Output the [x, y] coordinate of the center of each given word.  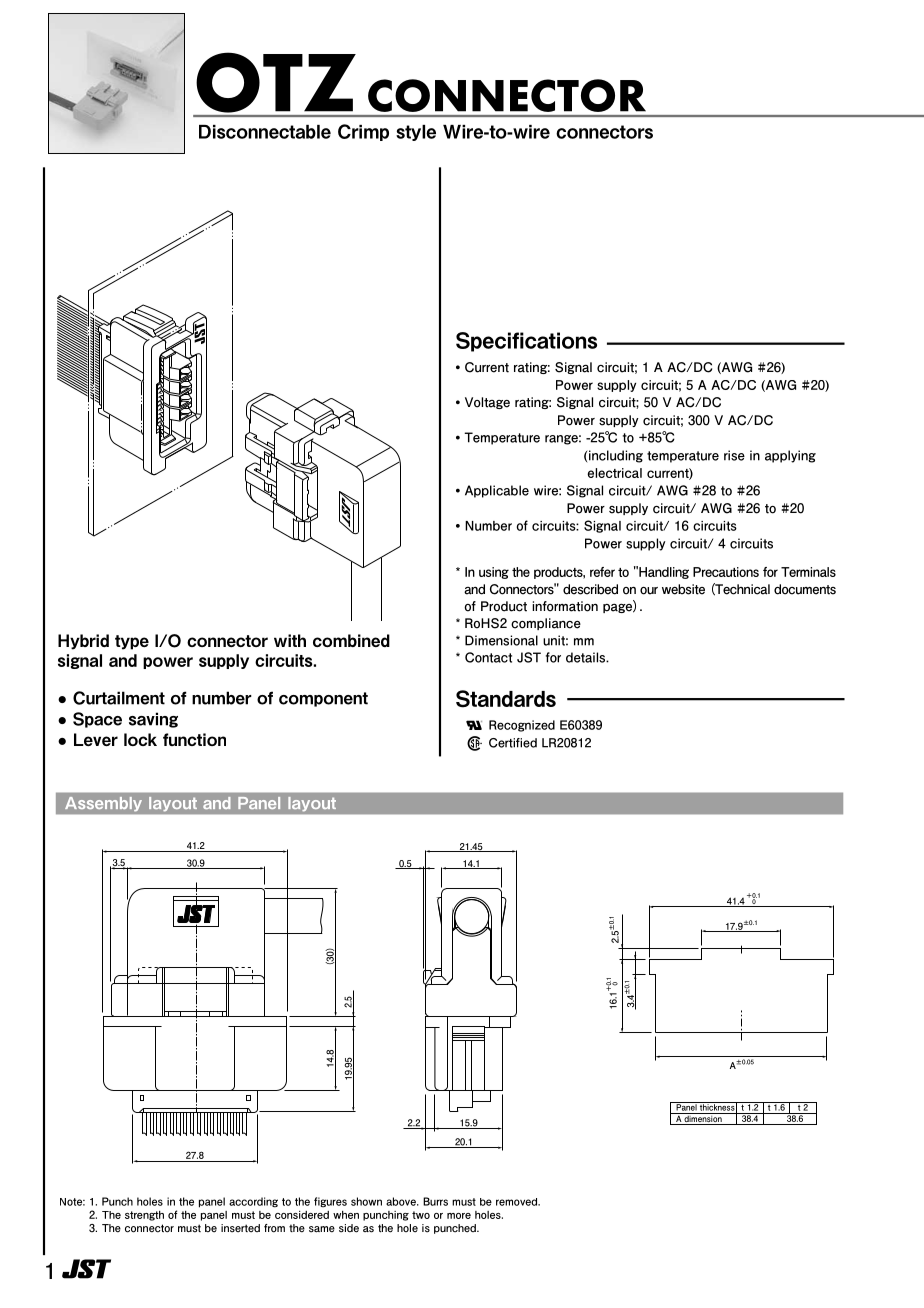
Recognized [522, 726]
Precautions [726, 572]
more [459, 1216]
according [253, 1202]
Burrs [435, 1201]
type [132, 642]
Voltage [487, 403]
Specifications [526, 342]
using [494, 573]
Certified [513, 743]
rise [734, 455]
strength [144, 1216]
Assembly [103, 804]
